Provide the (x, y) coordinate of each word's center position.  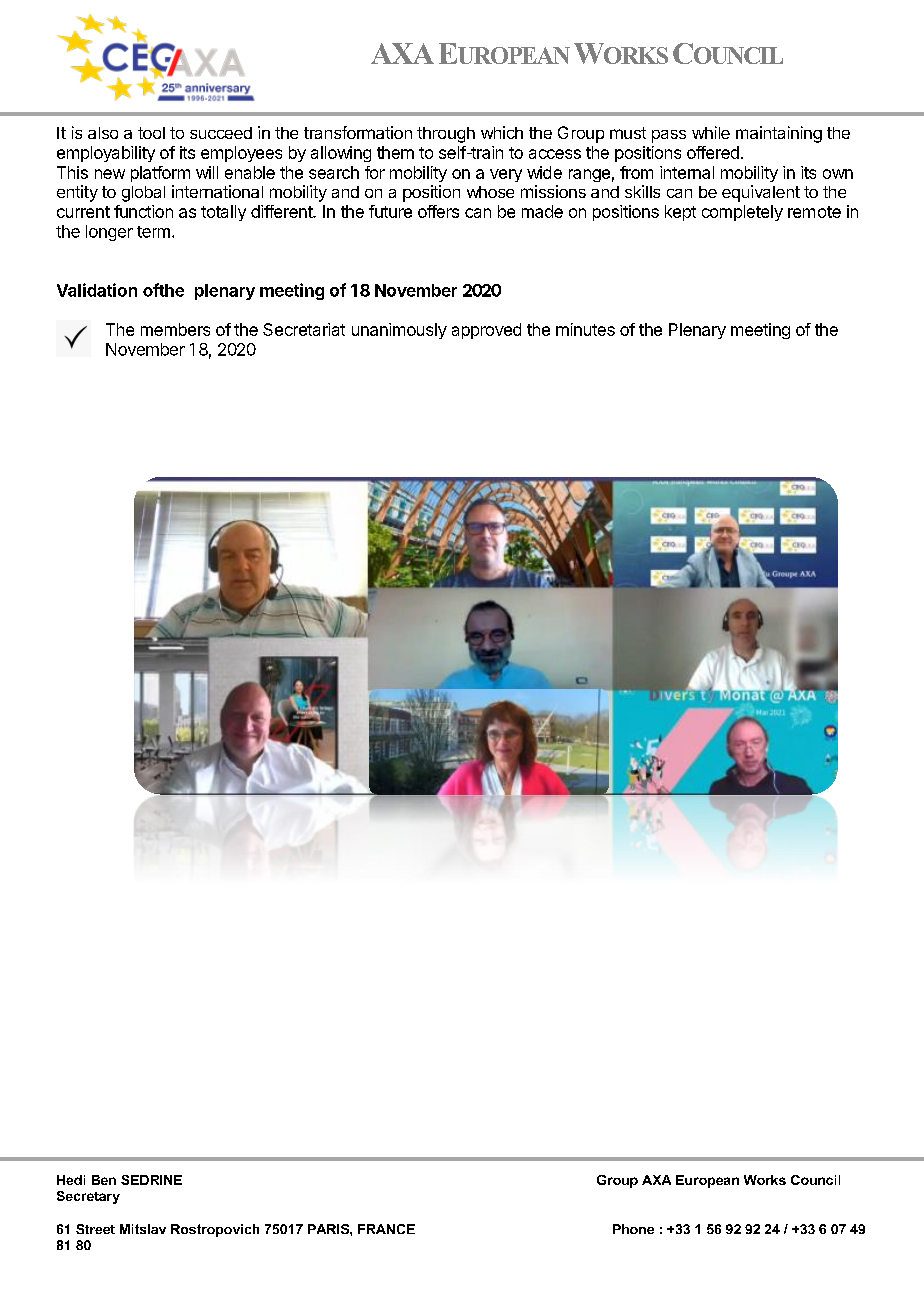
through (446, 135)
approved (486, 331)
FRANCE (386, 1229)
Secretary (88, 1197)
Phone (633, 1229)
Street (95, 1229)
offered (713, 152)
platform (160, 174)
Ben (104, 1180)
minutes (585, 329)
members (175, 329)
